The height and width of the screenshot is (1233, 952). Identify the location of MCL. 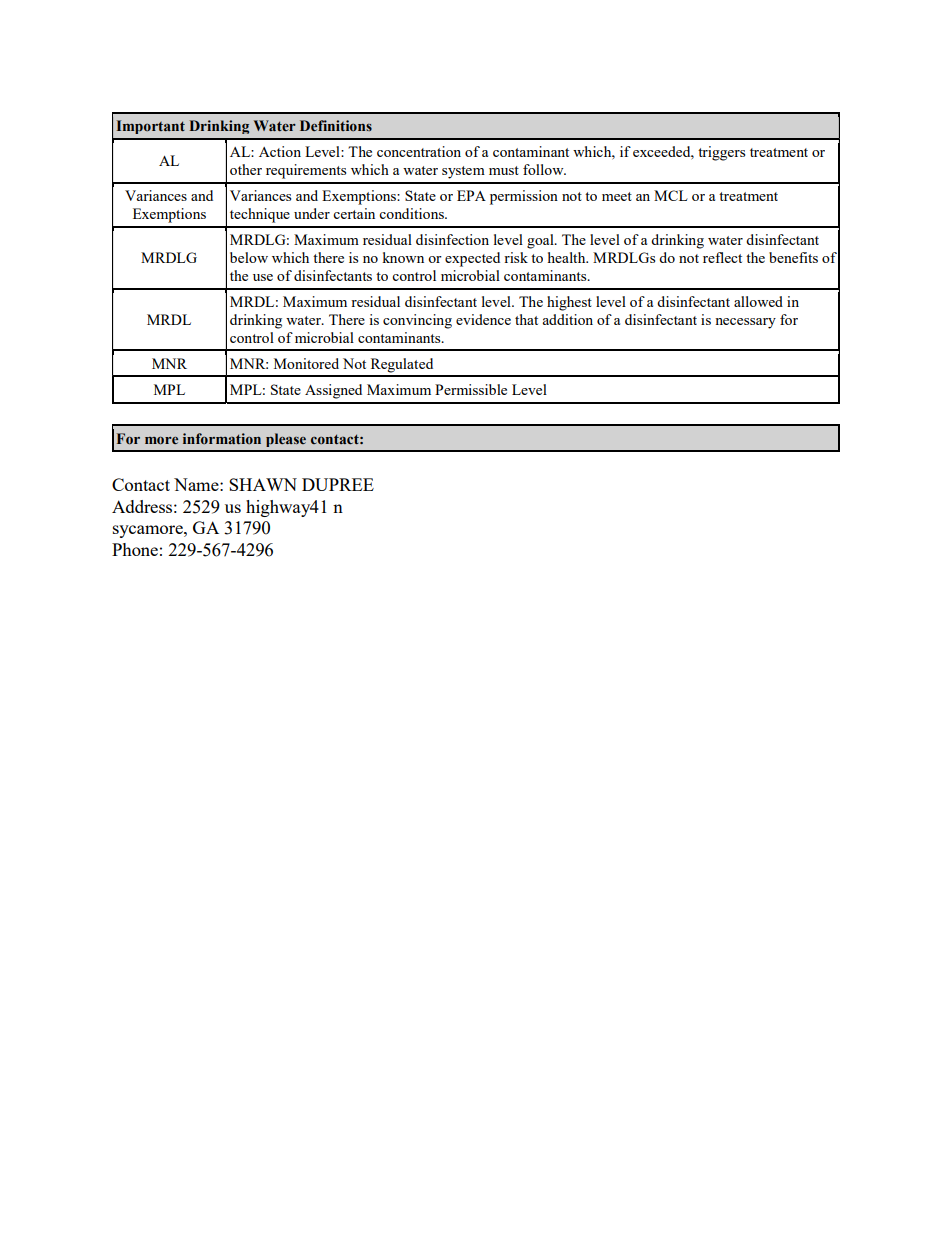
(671, 195).
